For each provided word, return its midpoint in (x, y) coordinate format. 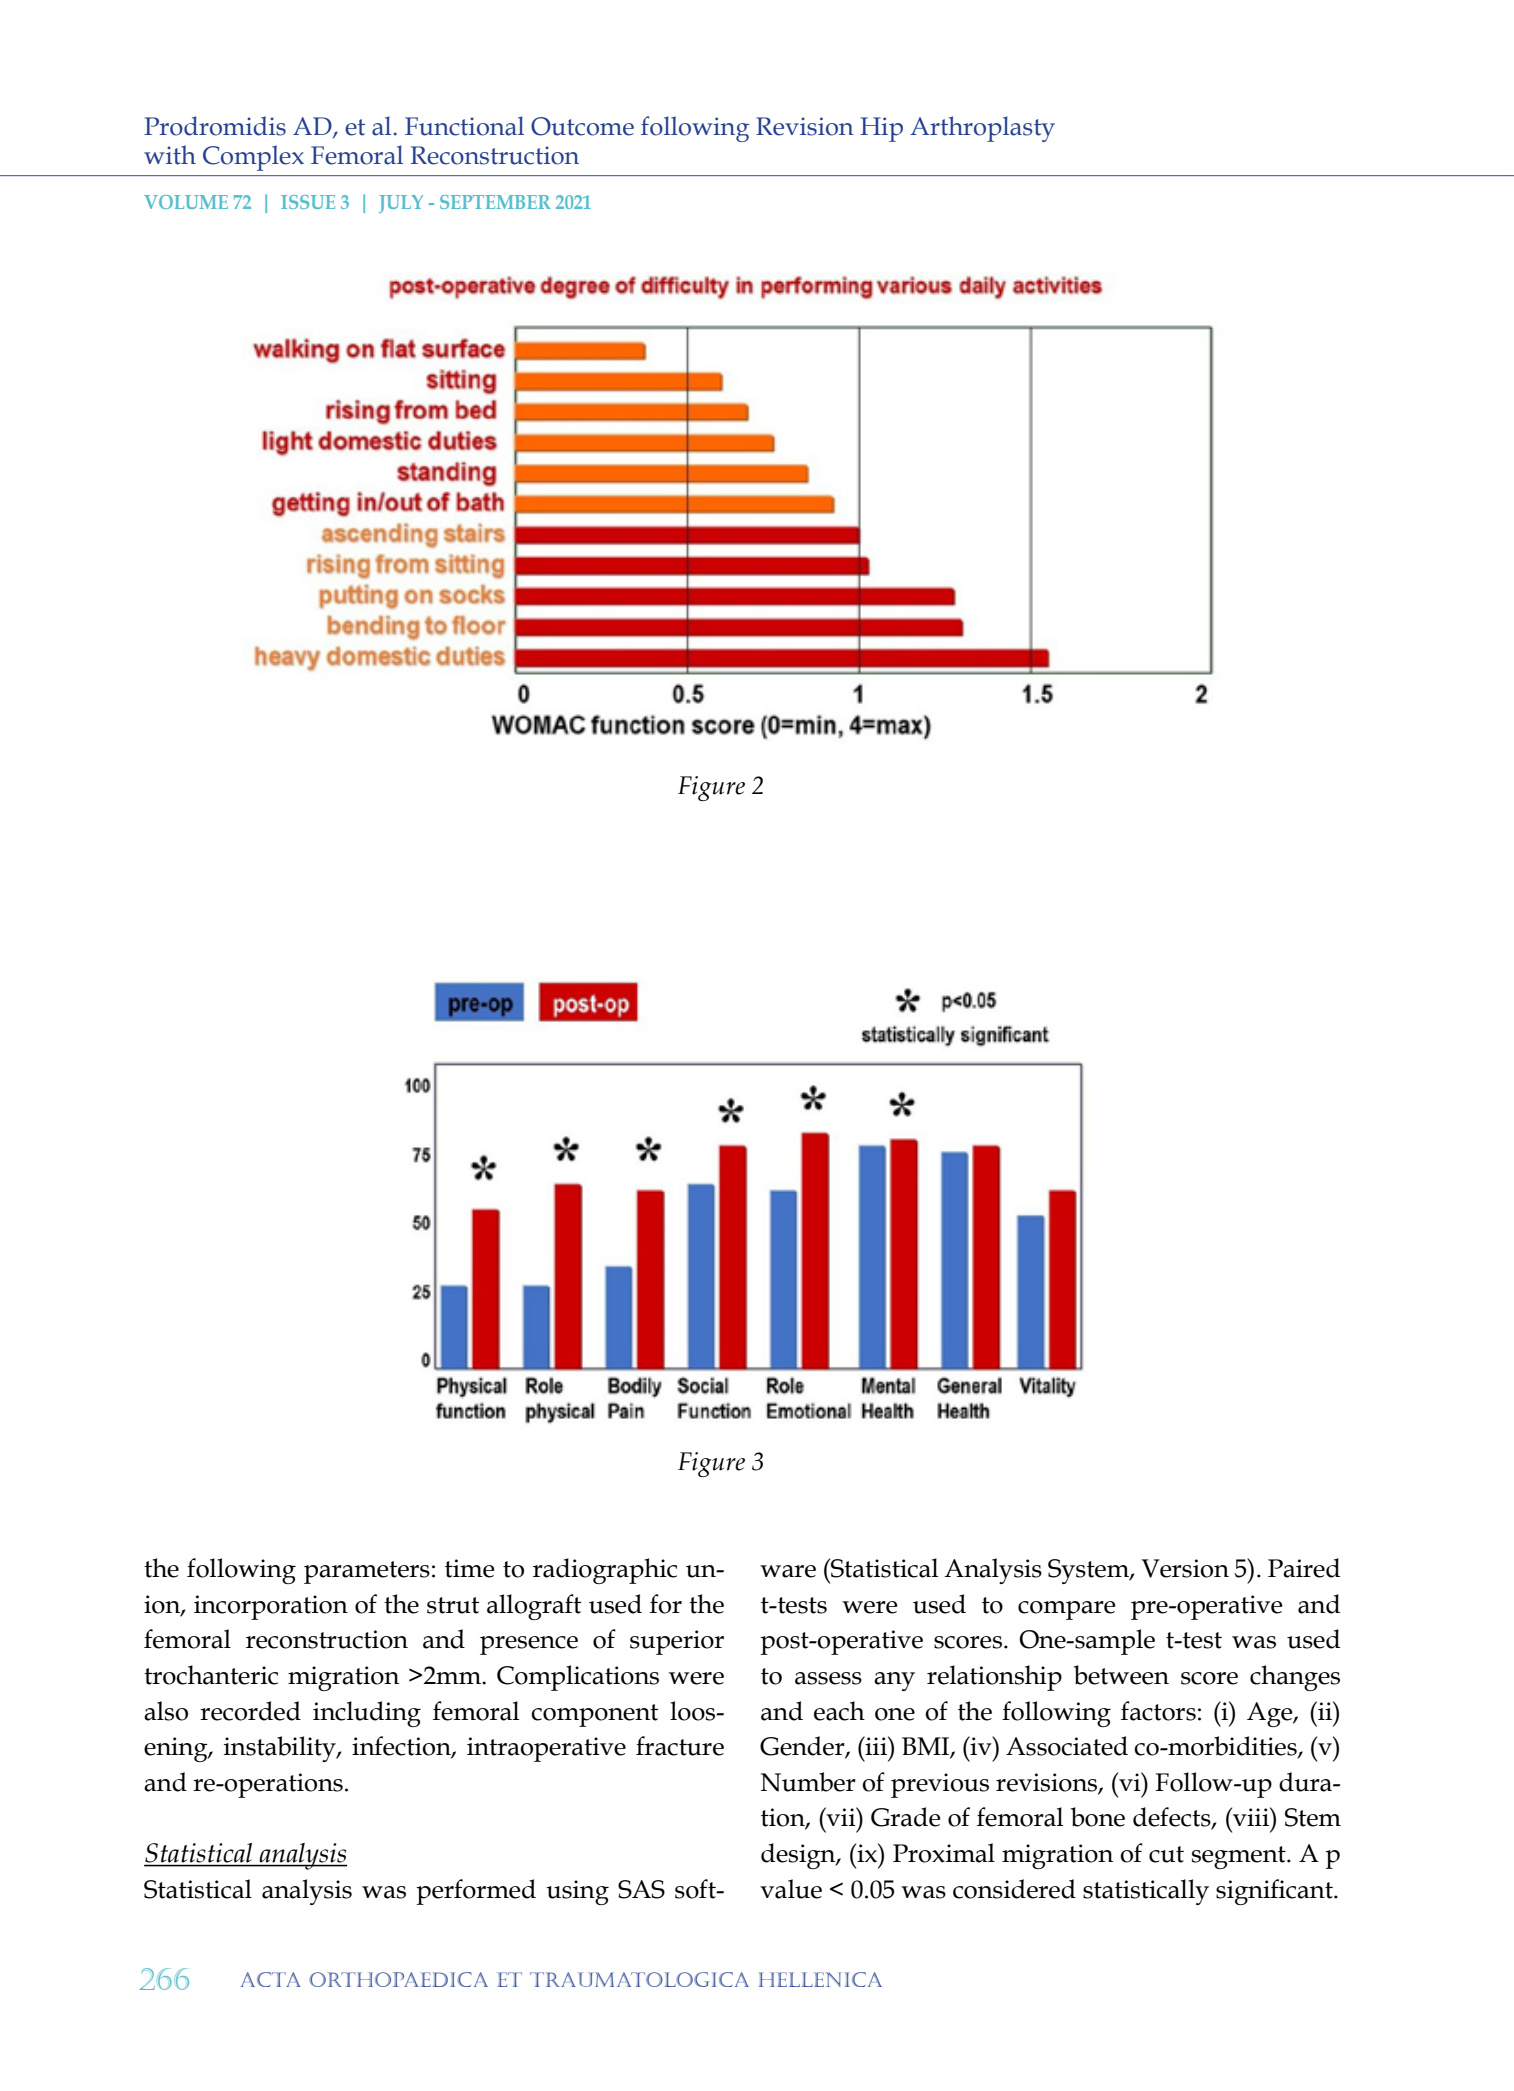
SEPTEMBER (495, 202)
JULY (401, 204)
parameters (367, 1572)
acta (271, 1979)
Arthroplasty (982, 129)
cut (1166, 1854)
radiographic (605, 1571)
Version (1185, 1568)
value (791, 1889)
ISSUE (308, 202)
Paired (1304, 1568)
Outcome (582, 126)
